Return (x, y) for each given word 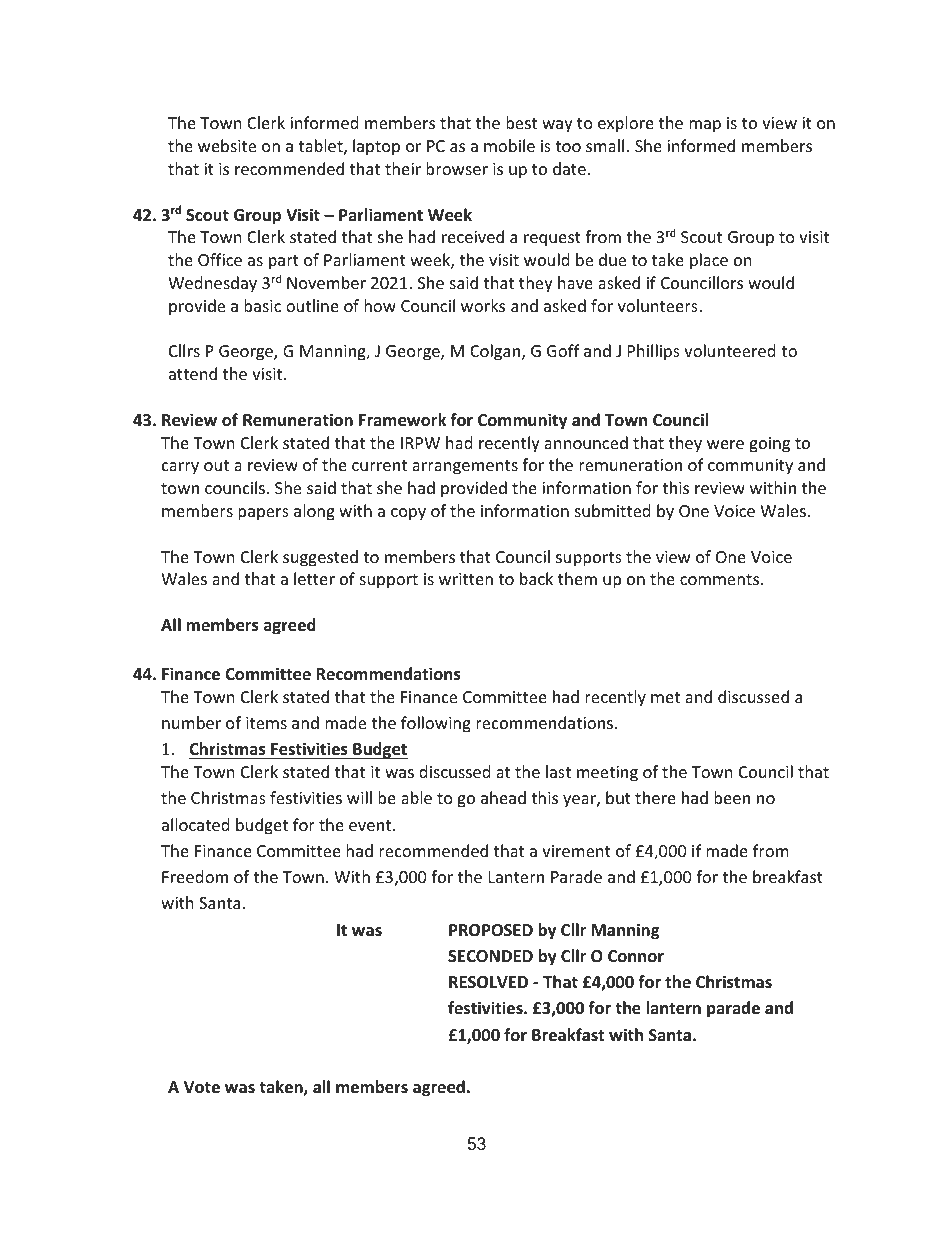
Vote (202, 1087)
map (705, 126)
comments (721, 579)
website (227, 145)
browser (457, 168)
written (466, 579)
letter (314, 578)
